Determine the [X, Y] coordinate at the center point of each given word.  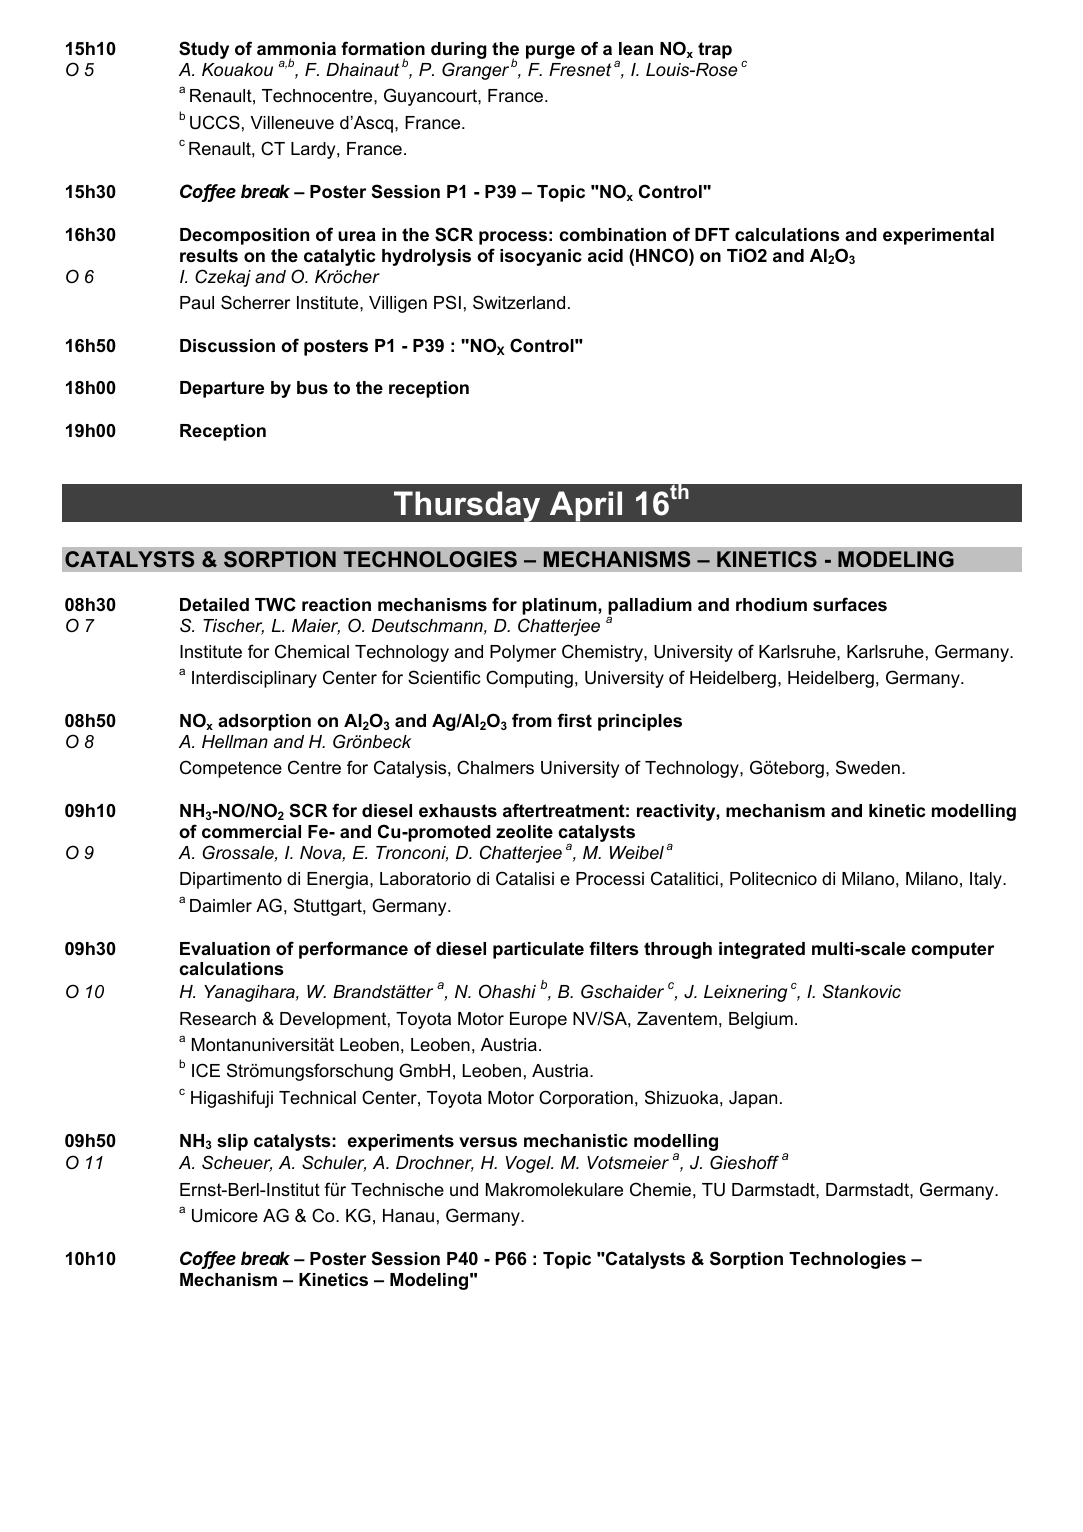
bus [312, 388]
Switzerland [519, 302]
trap [715, 50]
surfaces [850, 604]
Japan [753, 1099]
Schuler [334, 1163]
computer [952, 950]
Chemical [312, 651]
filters [614, 948]
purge [550, 52]
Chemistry [603, 653]
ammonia [296, 48]
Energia [339, 880]
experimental [938, 236]
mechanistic [576, 1141]
